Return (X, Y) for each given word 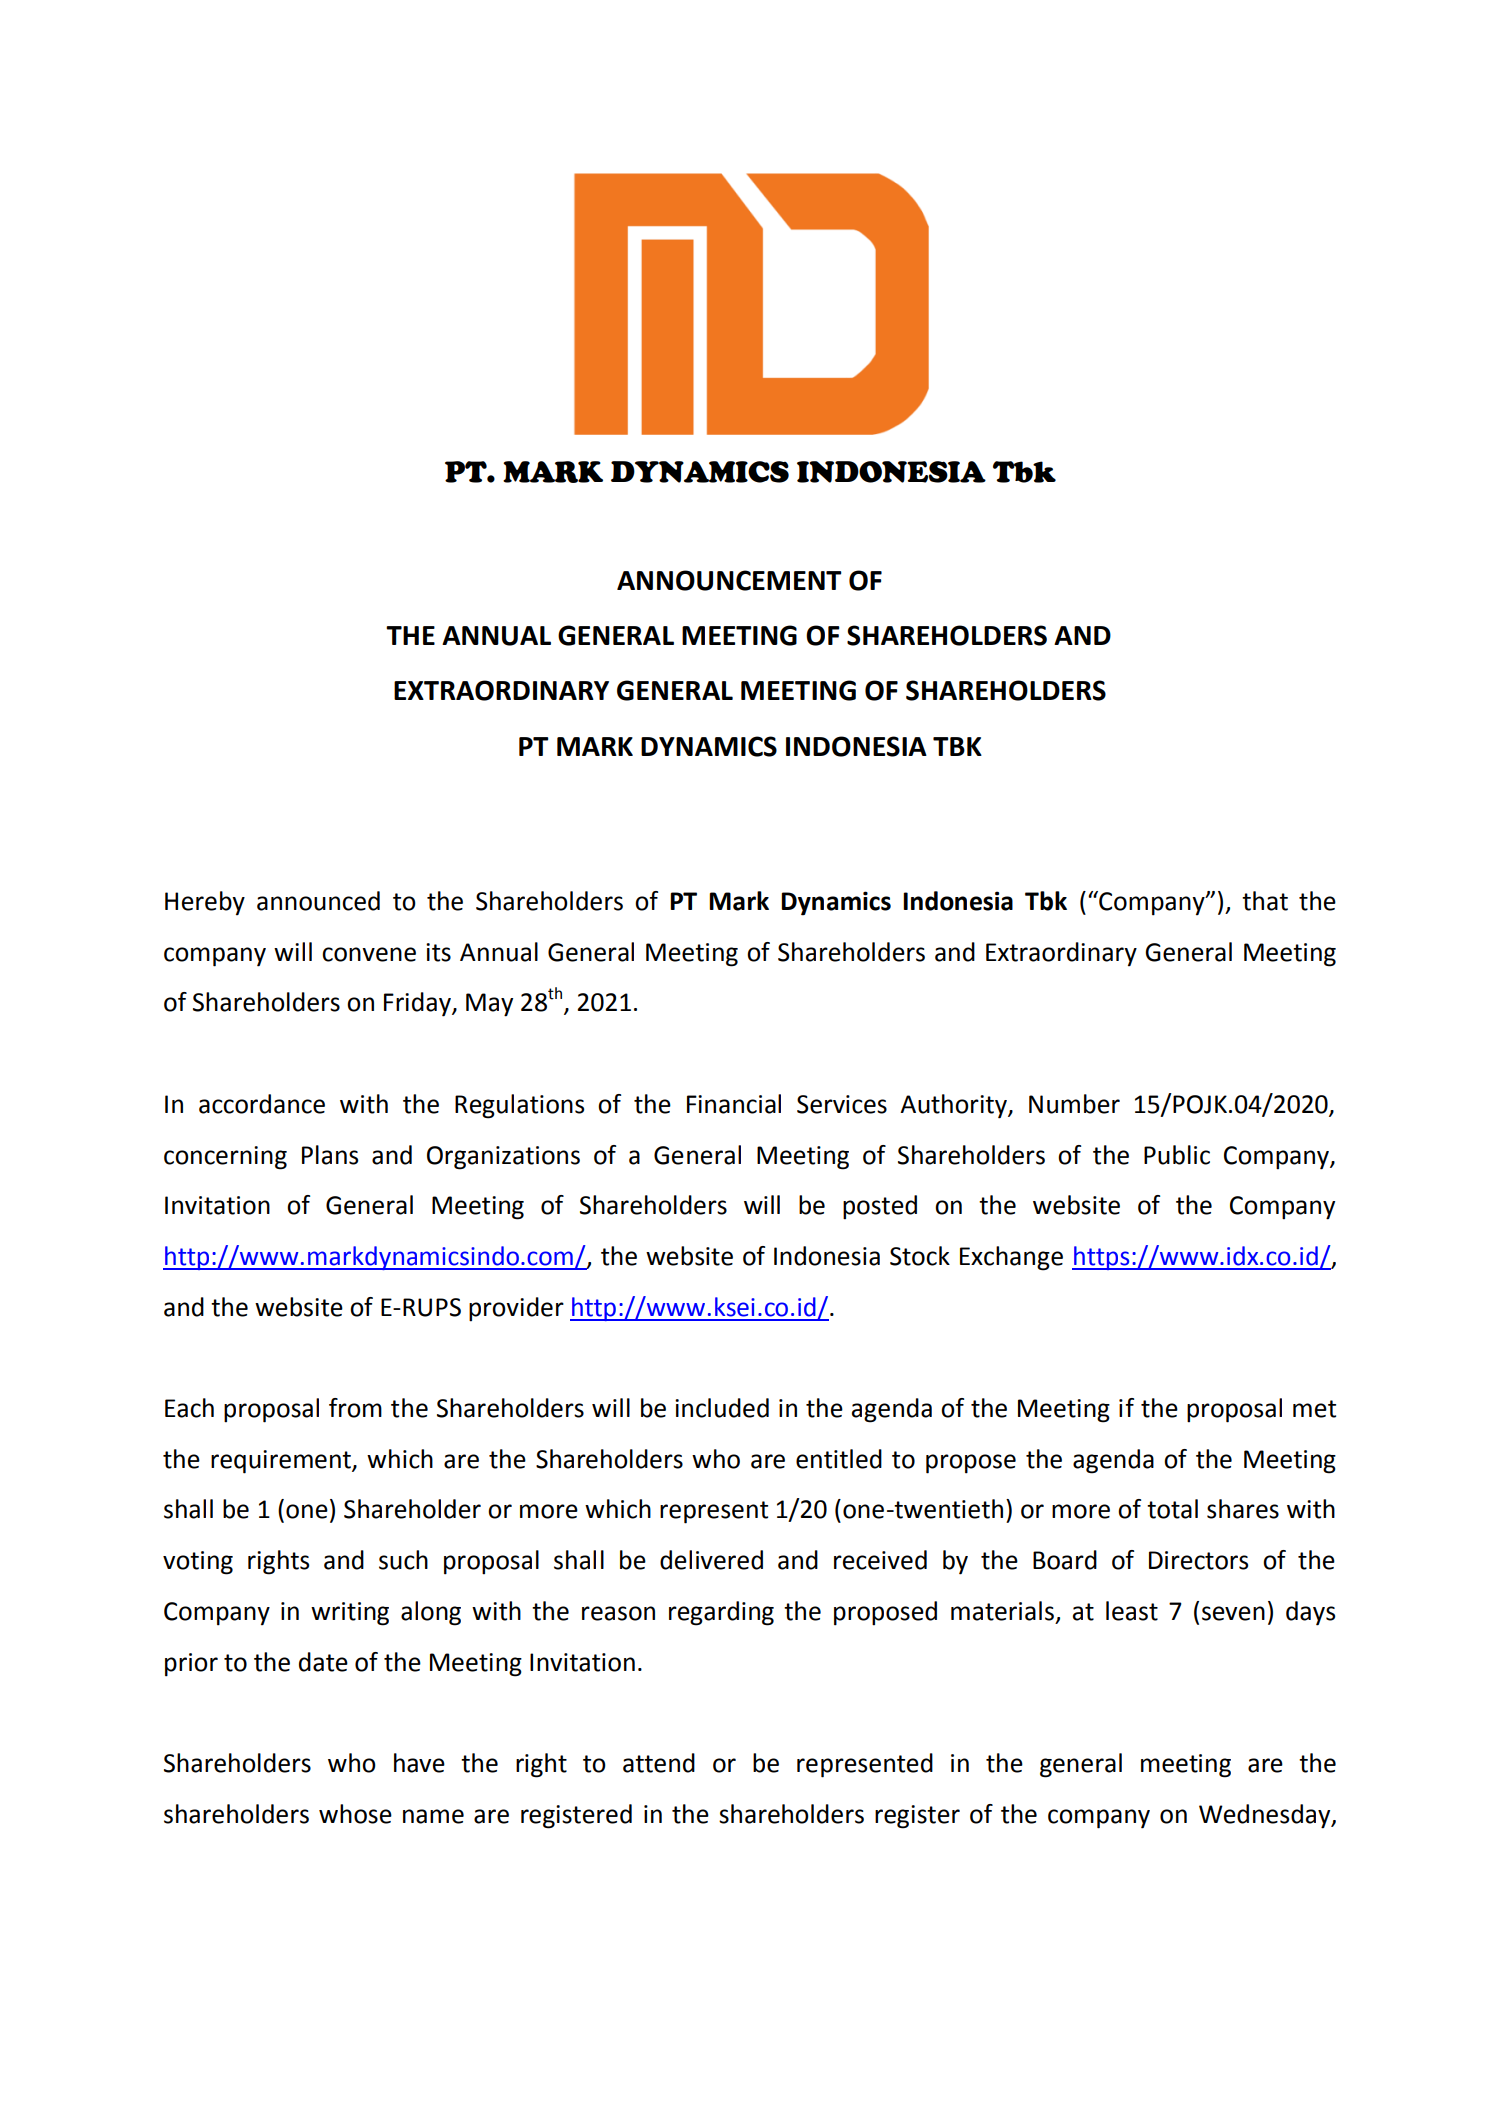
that (1265, 901)
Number (1074, 1104)
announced (318, 901)
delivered (711, 1560)
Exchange (1011, 1258)
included (722, 1408)
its (438, 952)
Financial (734, 1104)
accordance (262, 1104)
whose (355, 1814)
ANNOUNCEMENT (729, 580)
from (355, 1408)
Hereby (205, 903)
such (403, 1560)
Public (1177, 1155)
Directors (1198, 1560)
